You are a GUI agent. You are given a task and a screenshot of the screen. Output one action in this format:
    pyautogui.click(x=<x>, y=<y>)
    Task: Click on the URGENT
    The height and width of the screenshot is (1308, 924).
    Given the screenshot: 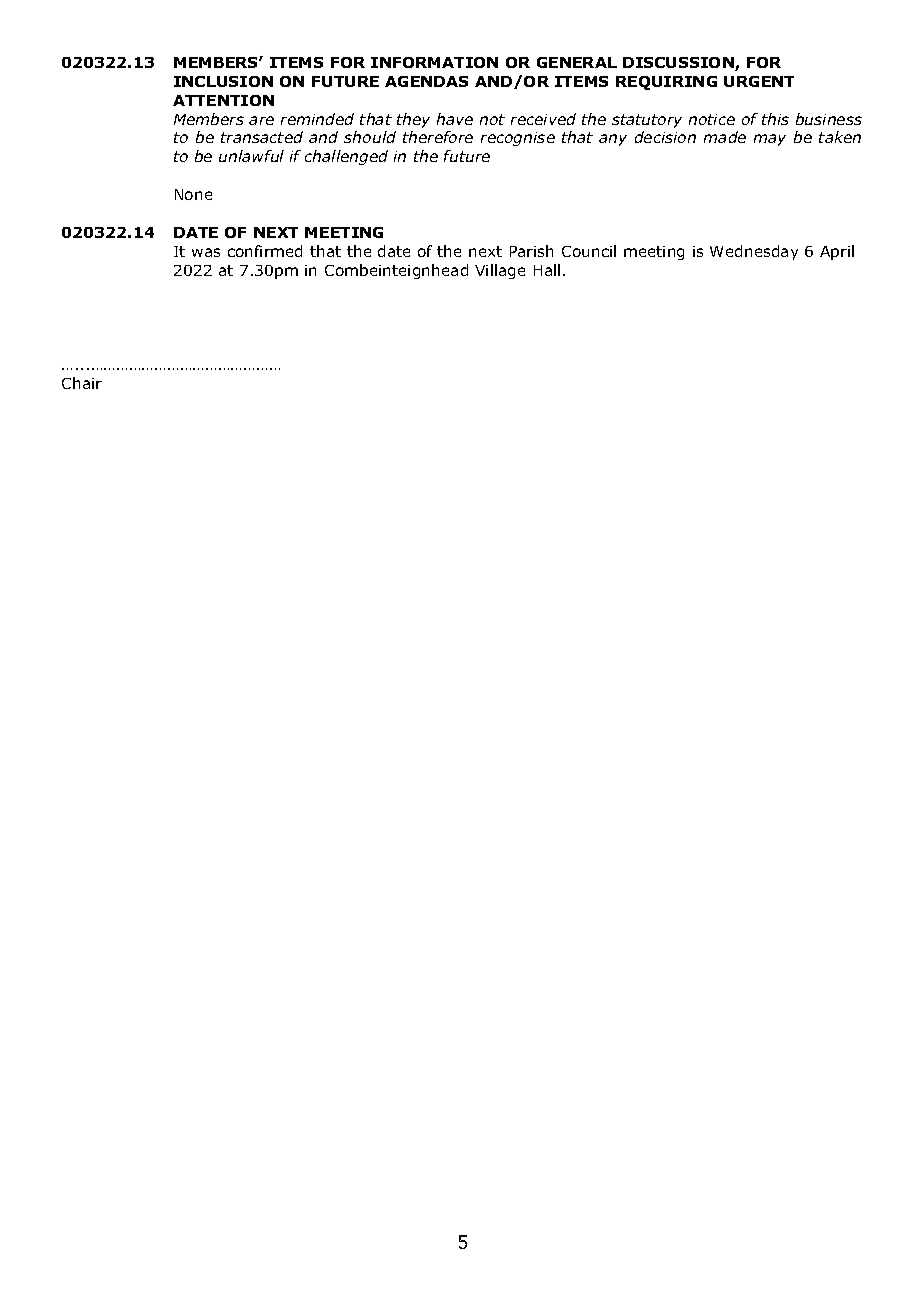 What is the action you would take?
    pyautogui.click(x=759, y=81)
